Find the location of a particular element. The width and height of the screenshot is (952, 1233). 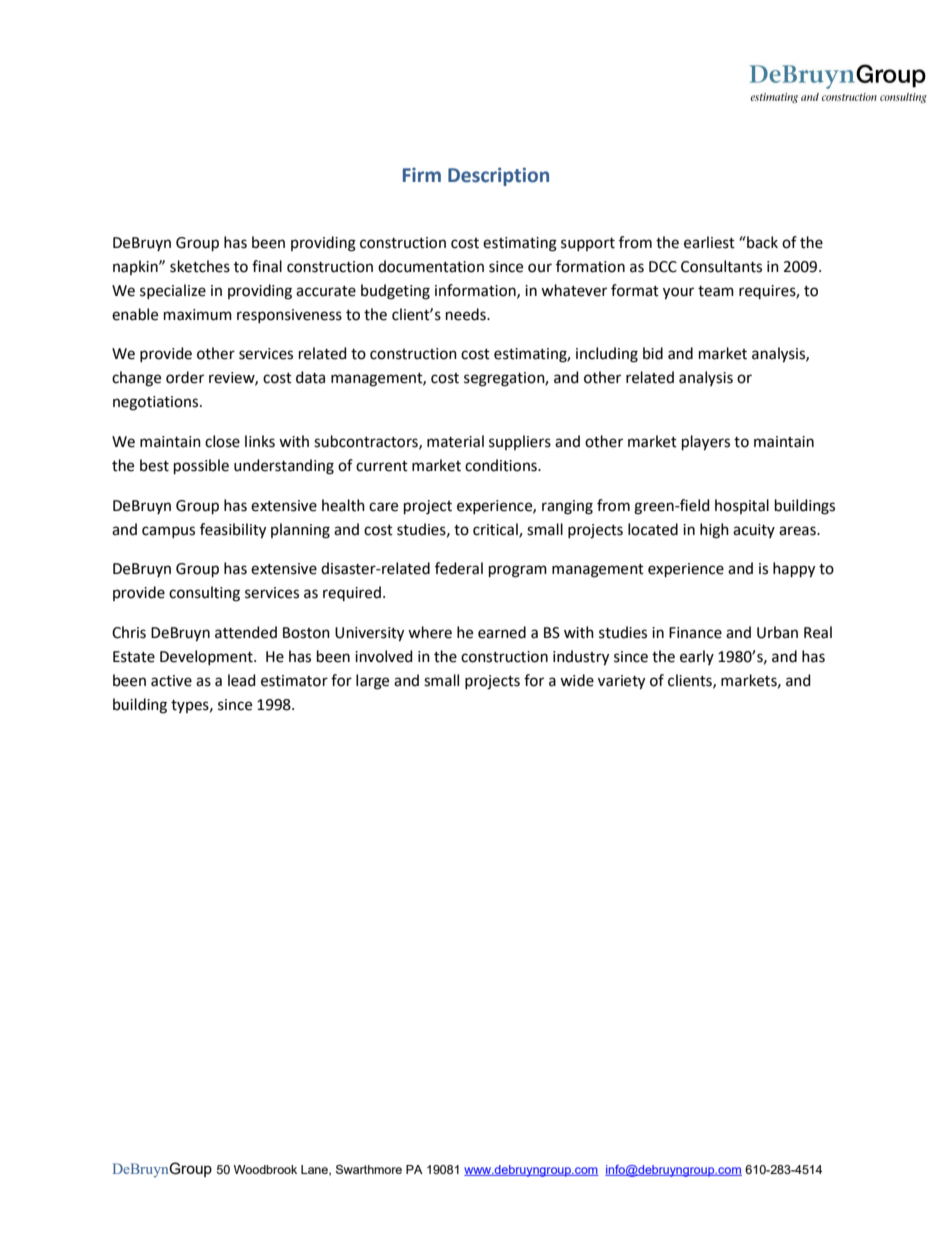

early is located at coordinates (697, 657).
